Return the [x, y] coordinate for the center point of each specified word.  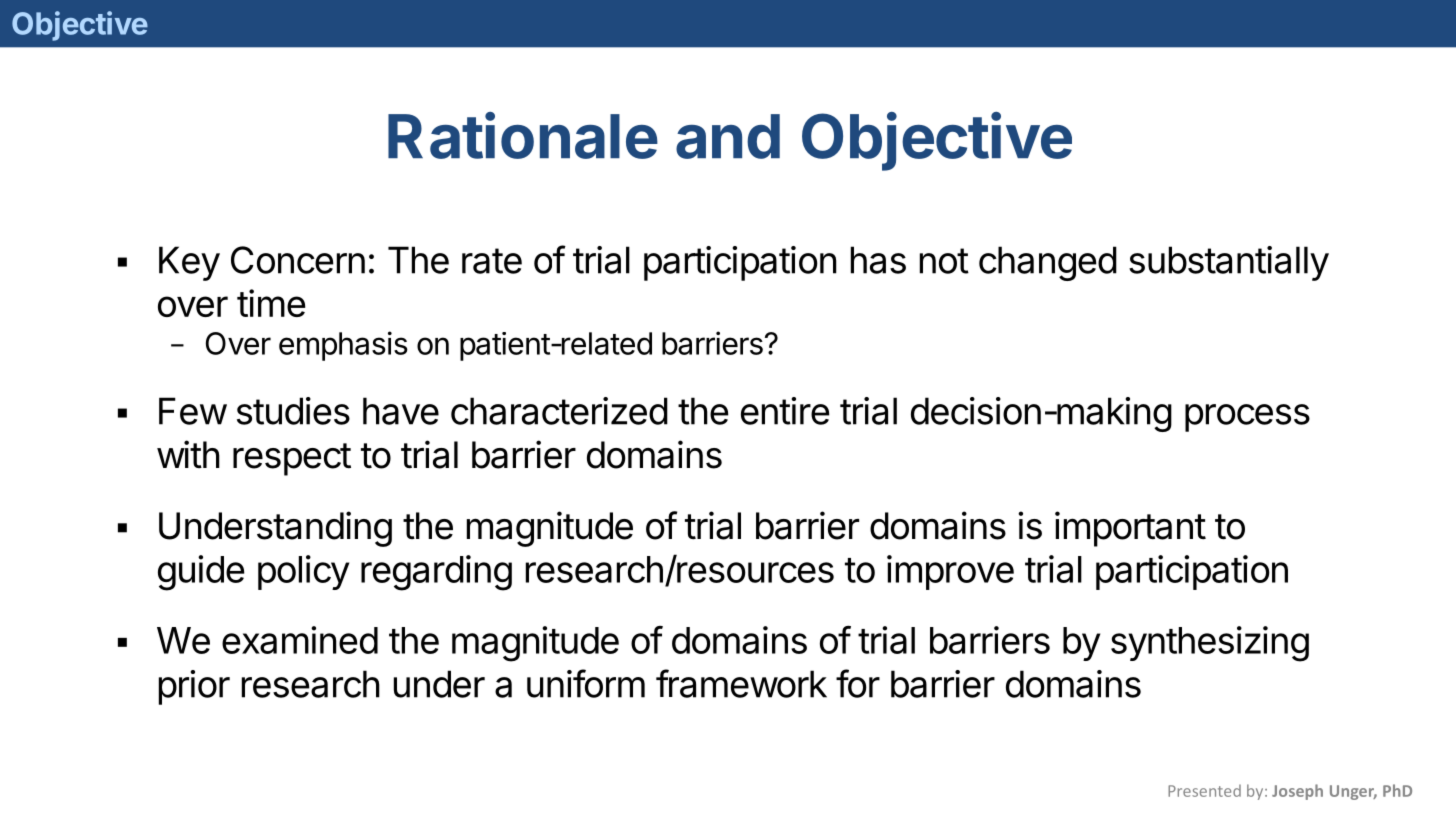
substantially [1229, 263]
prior [194, 687]
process [1247, 418]
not [944, 261]
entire [785, 411]
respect [292, 459]
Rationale [523, 135]
